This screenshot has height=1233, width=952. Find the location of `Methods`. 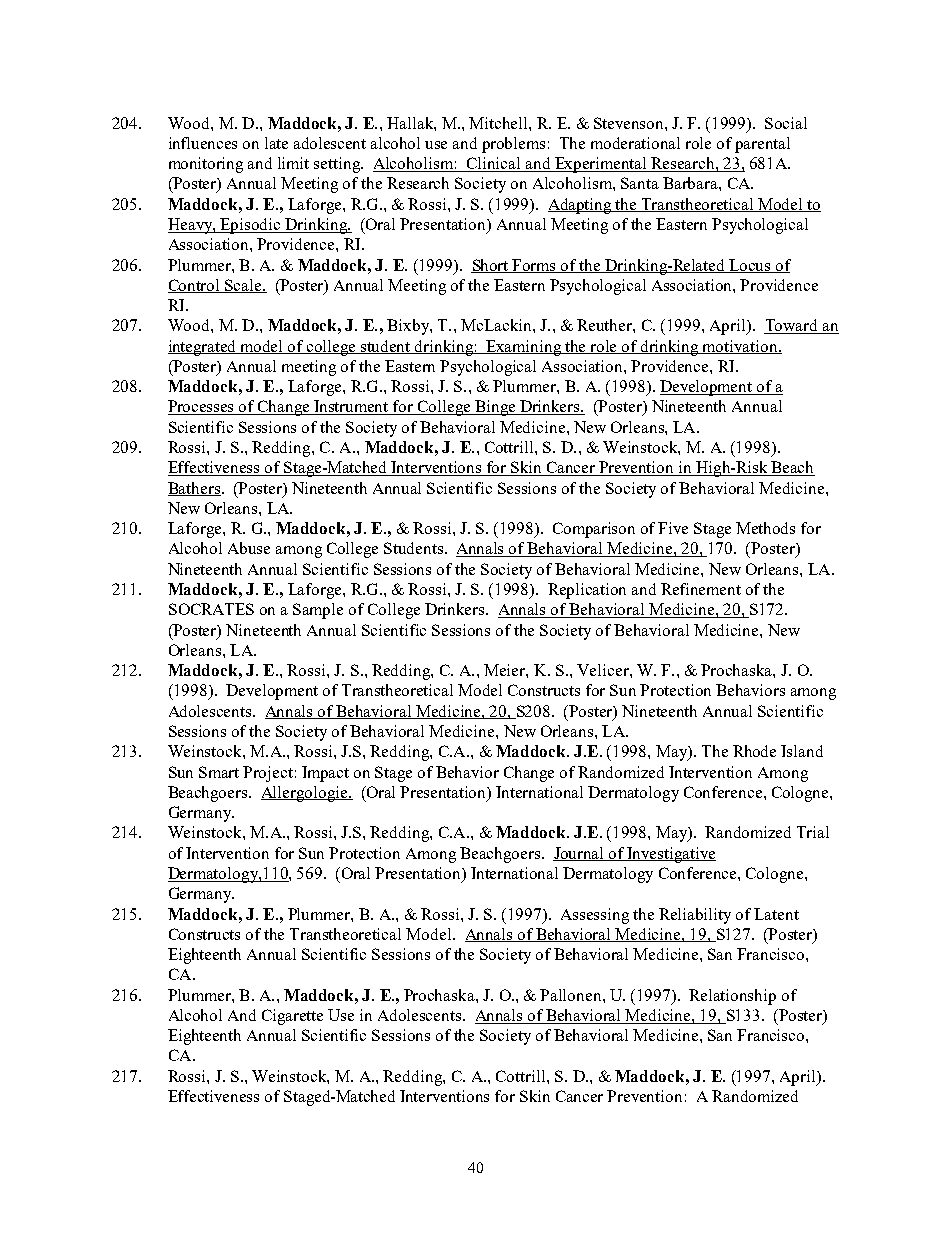

Methods is located at coordinates (765, 528).
